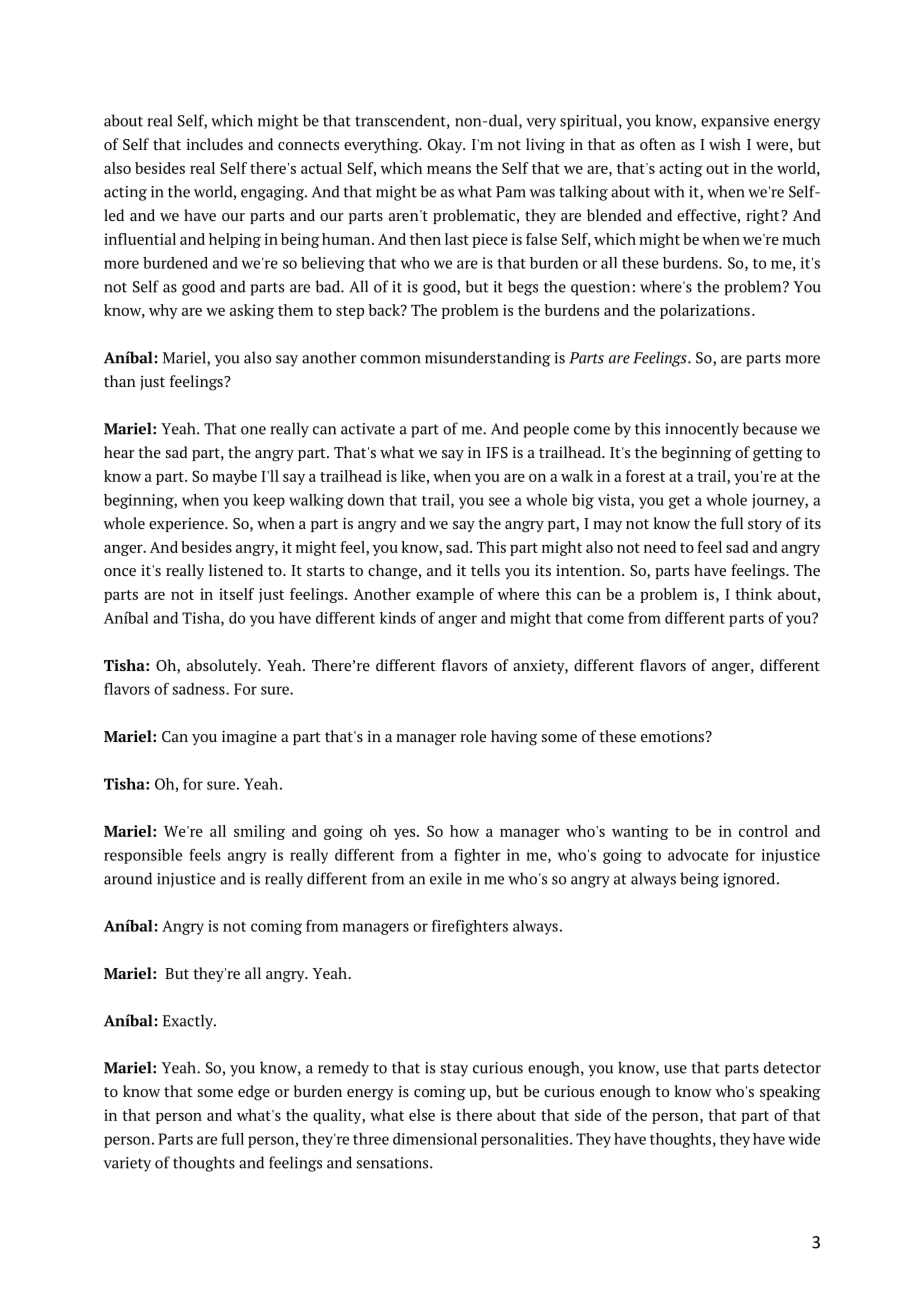 The image size is (924, 1308). I want to click on one, so click(253, 430).
